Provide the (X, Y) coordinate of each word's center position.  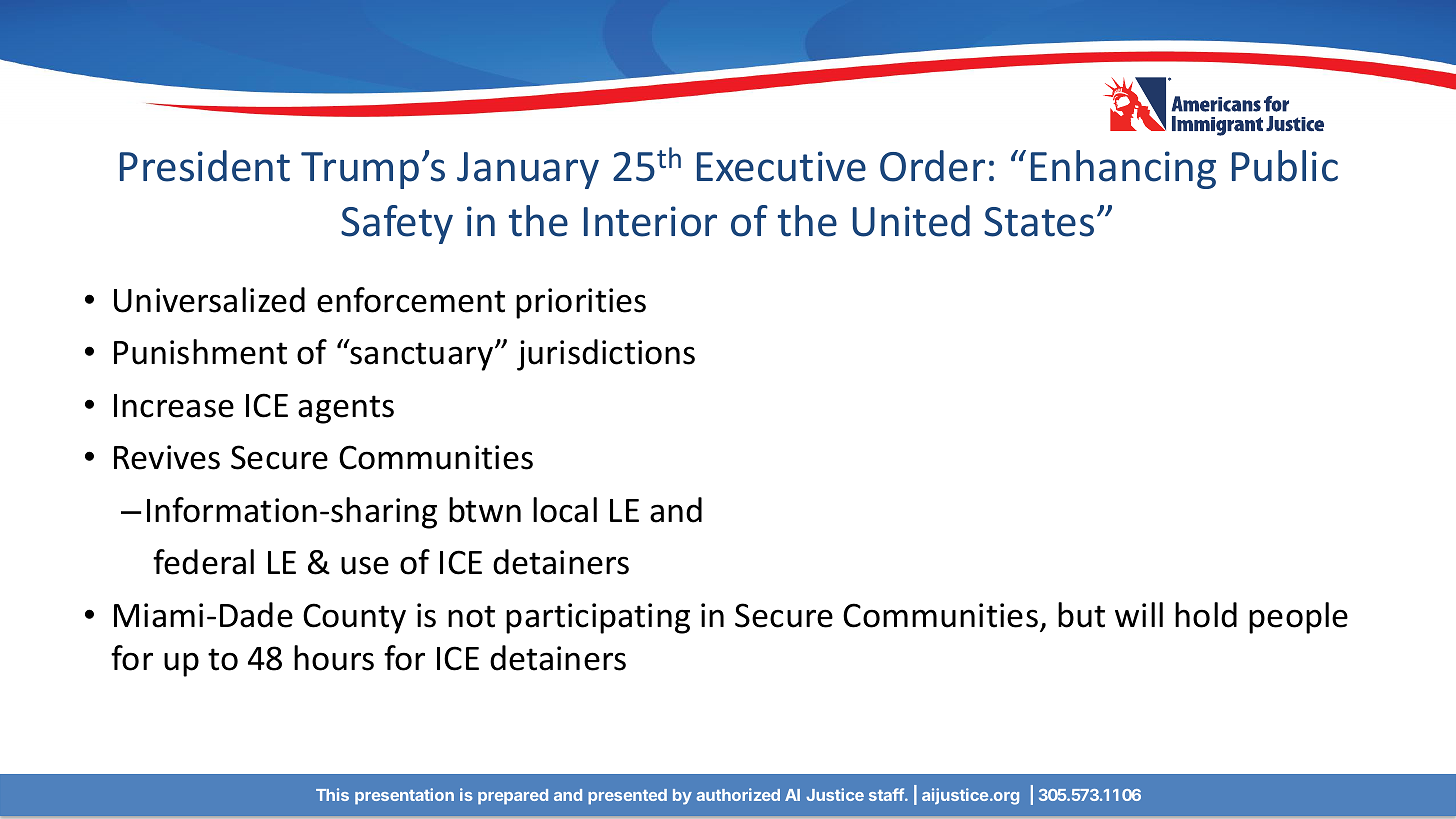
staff (887, 794)
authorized (738, 794)
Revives (167, 457)
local (565, 510)
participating (598, 618)
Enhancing (1123, 169)
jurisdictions (606, 355)
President (205, 166)
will (1139, 614)
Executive (781, 166)
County (354, 618)
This (332, 794)
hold (1206, 615)
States (1039, 222)
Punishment (200, 352)
